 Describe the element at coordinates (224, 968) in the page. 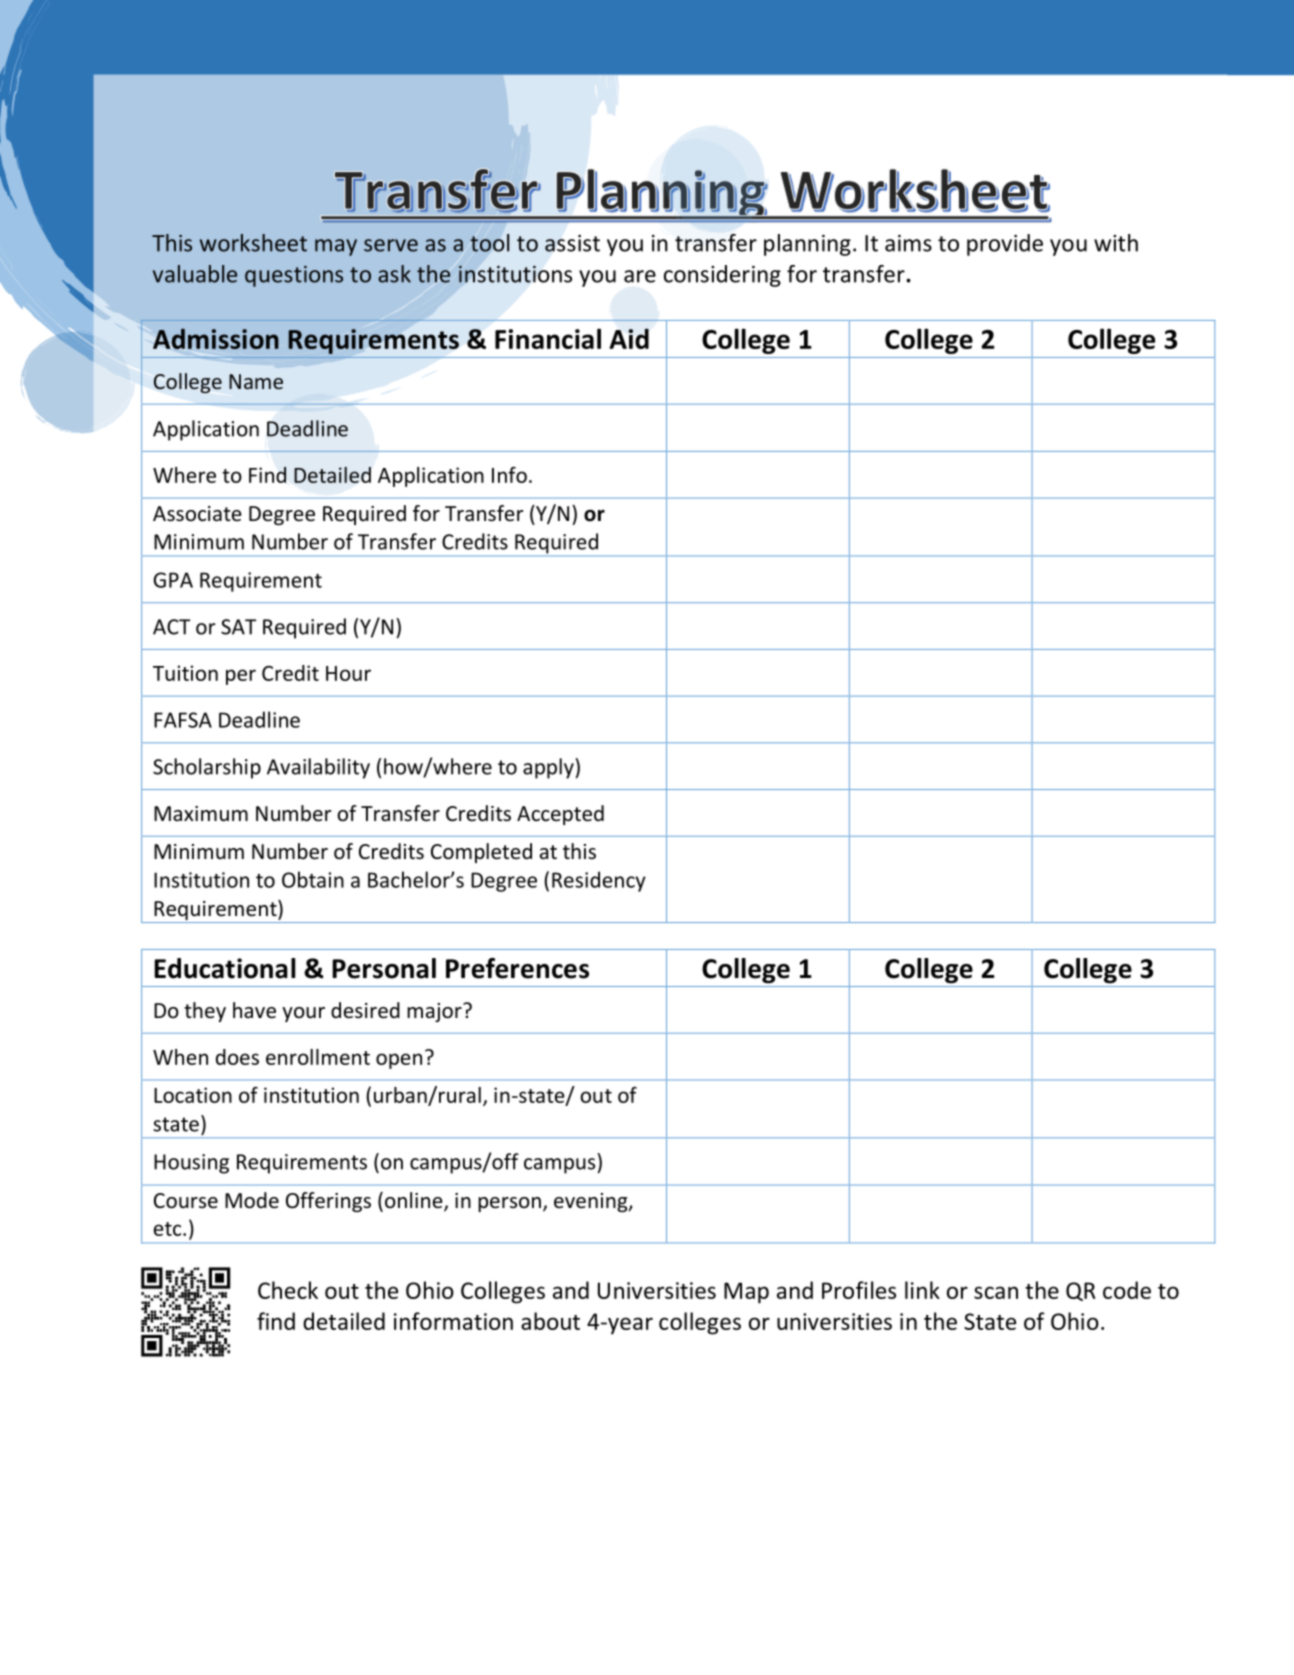

I see `Educational` at that location.
